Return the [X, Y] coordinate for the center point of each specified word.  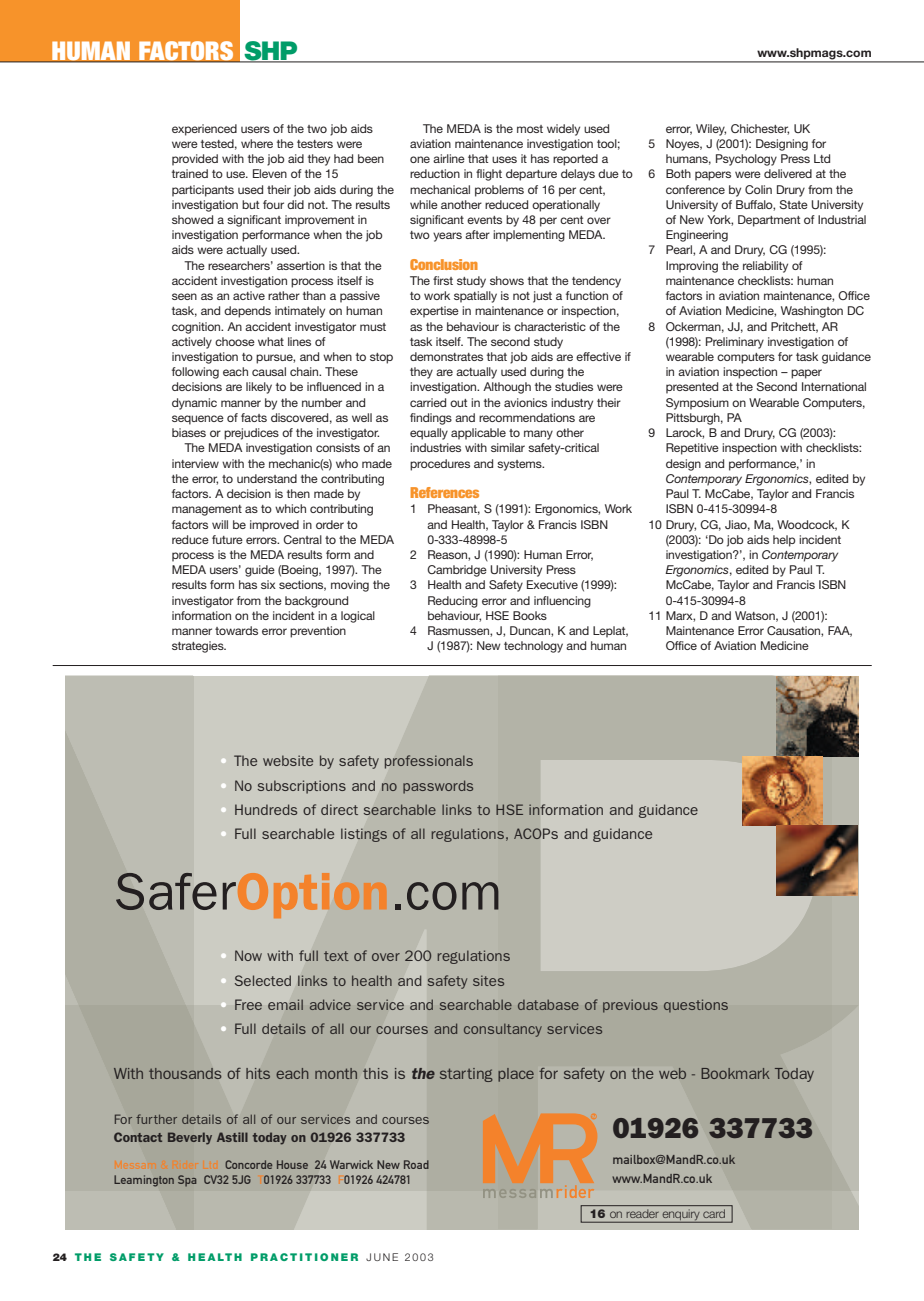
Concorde [248, 1164]
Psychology [746, 160]
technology [533, 647]
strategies [199, 647]
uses [504, 159]
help [784, 541]
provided [195, 160]
